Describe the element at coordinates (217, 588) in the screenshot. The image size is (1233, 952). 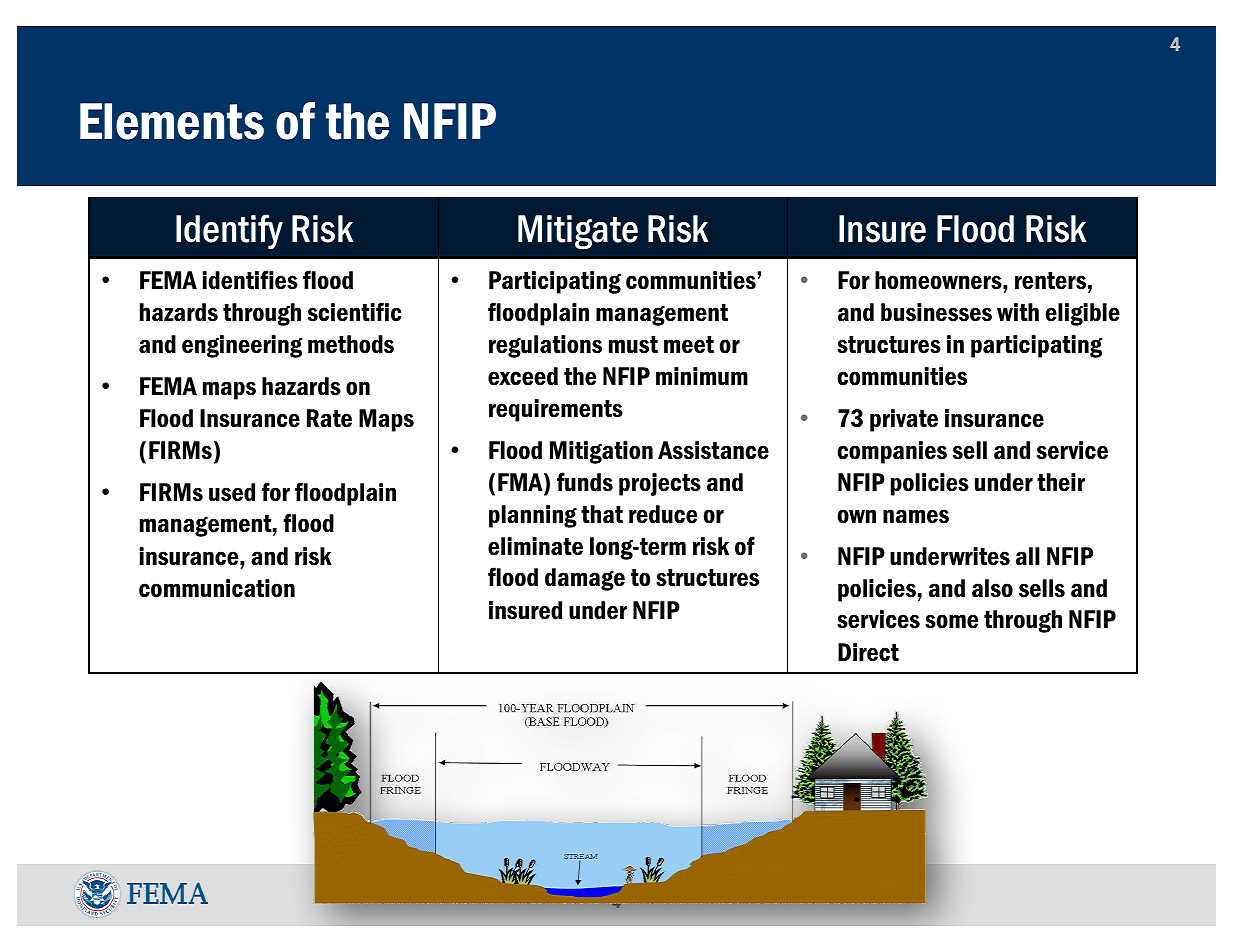
I see `communication` at that location.
